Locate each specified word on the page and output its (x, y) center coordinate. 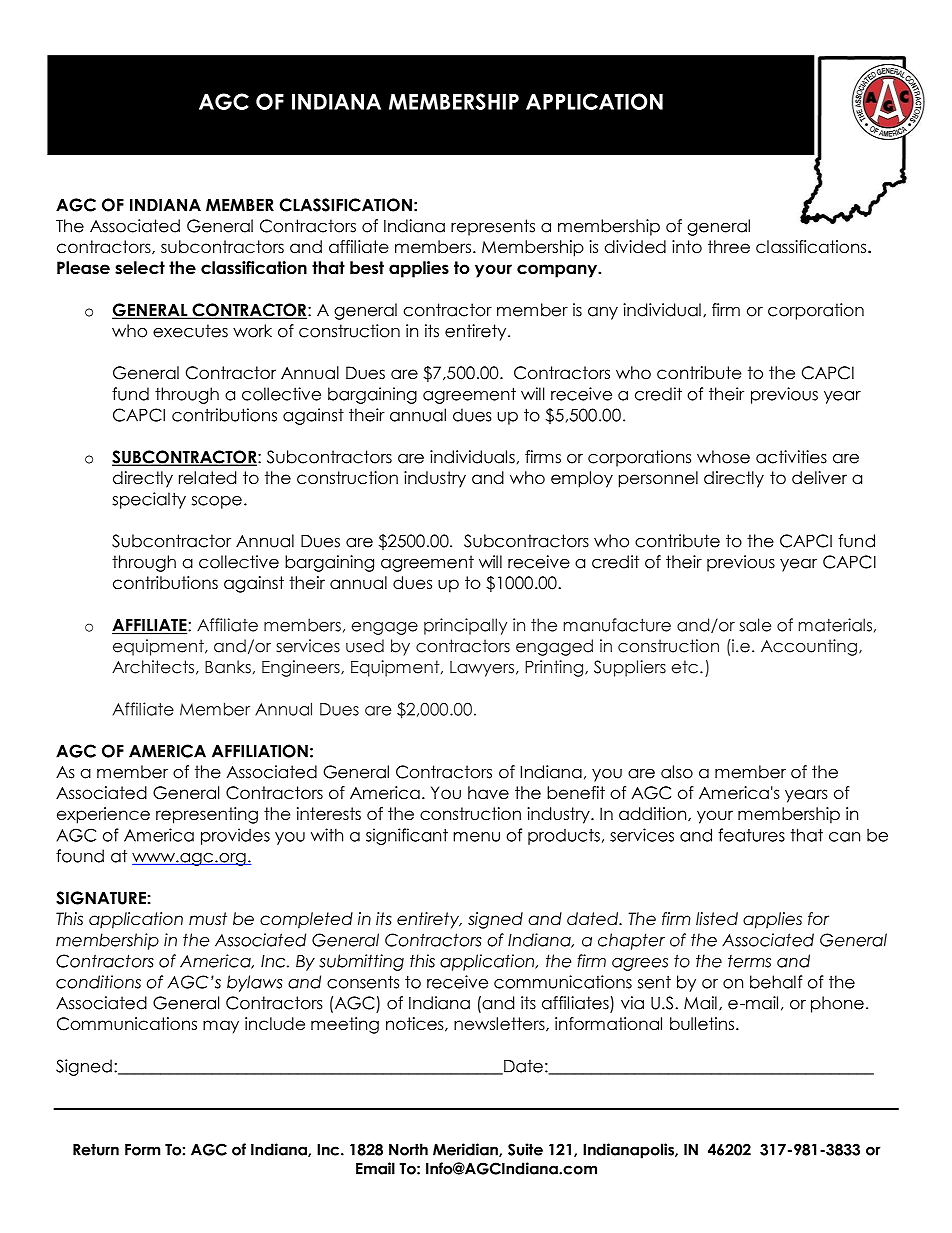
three (729, 247)
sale (755, 625)
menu (476, 837)
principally (465, 626)
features (751, 835)
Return (96, 1150)
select (140, 268)
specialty (149, 500)
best (367, 268)
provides (235, 836)
